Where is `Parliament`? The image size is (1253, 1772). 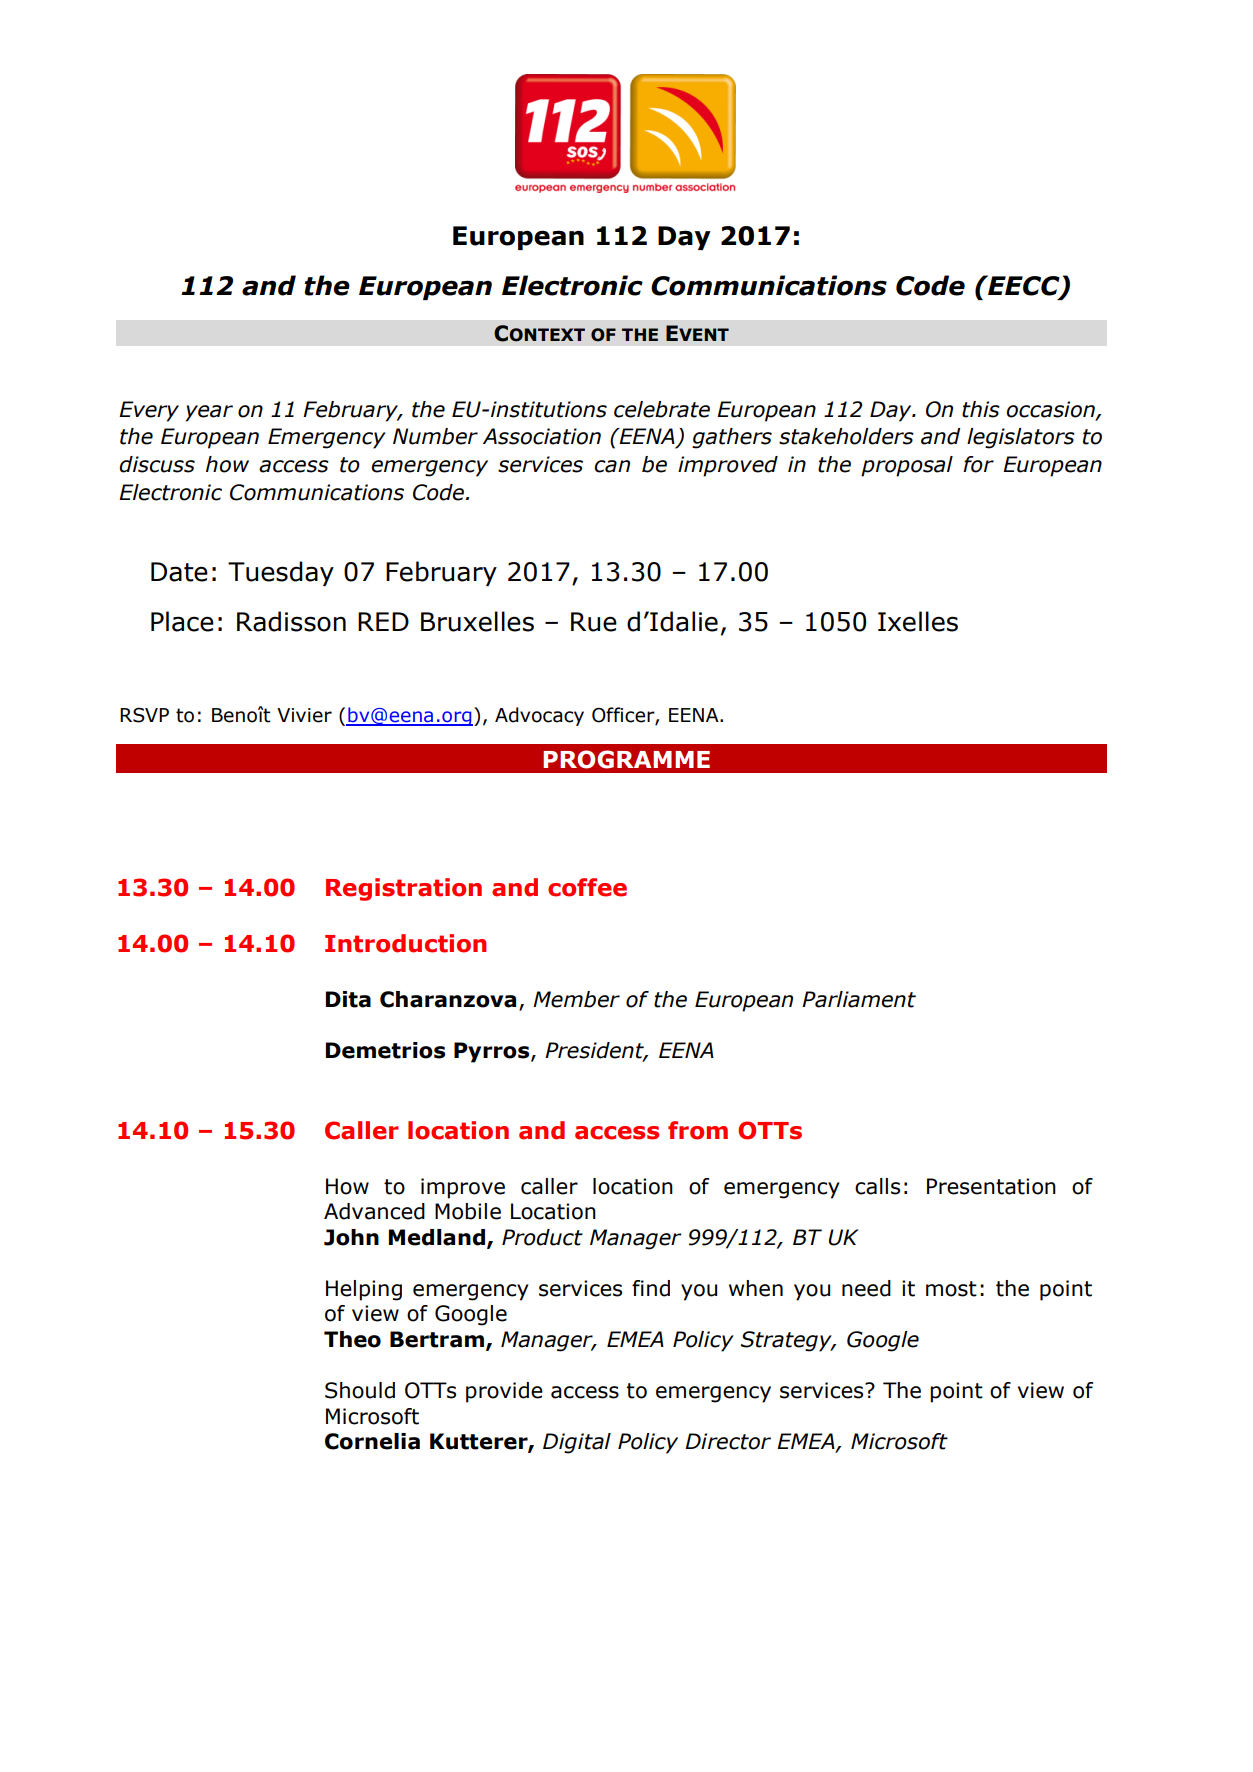
Parliament is located at coordinates (859, 999).
